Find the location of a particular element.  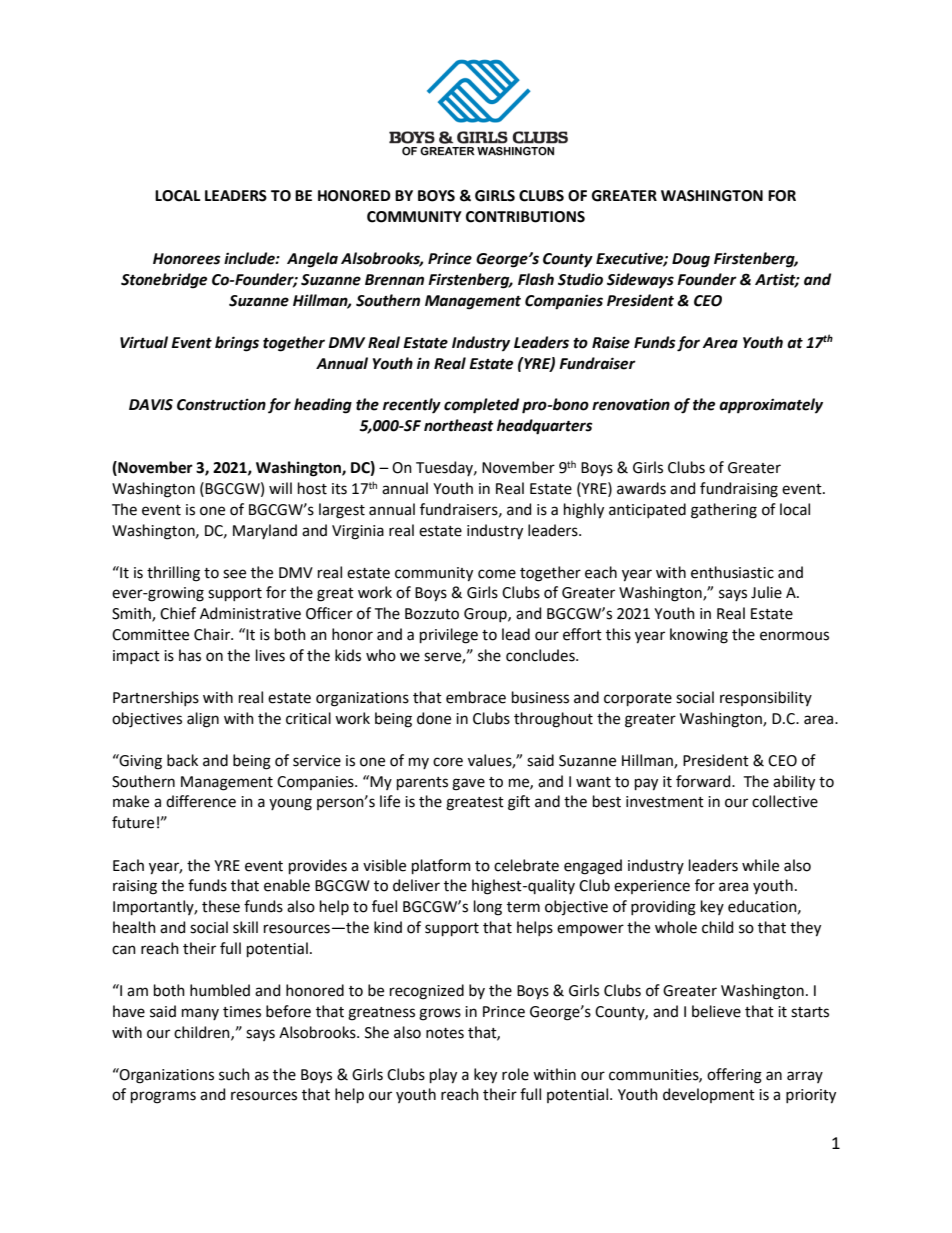

Doug is located at coordinates (691, 260).
